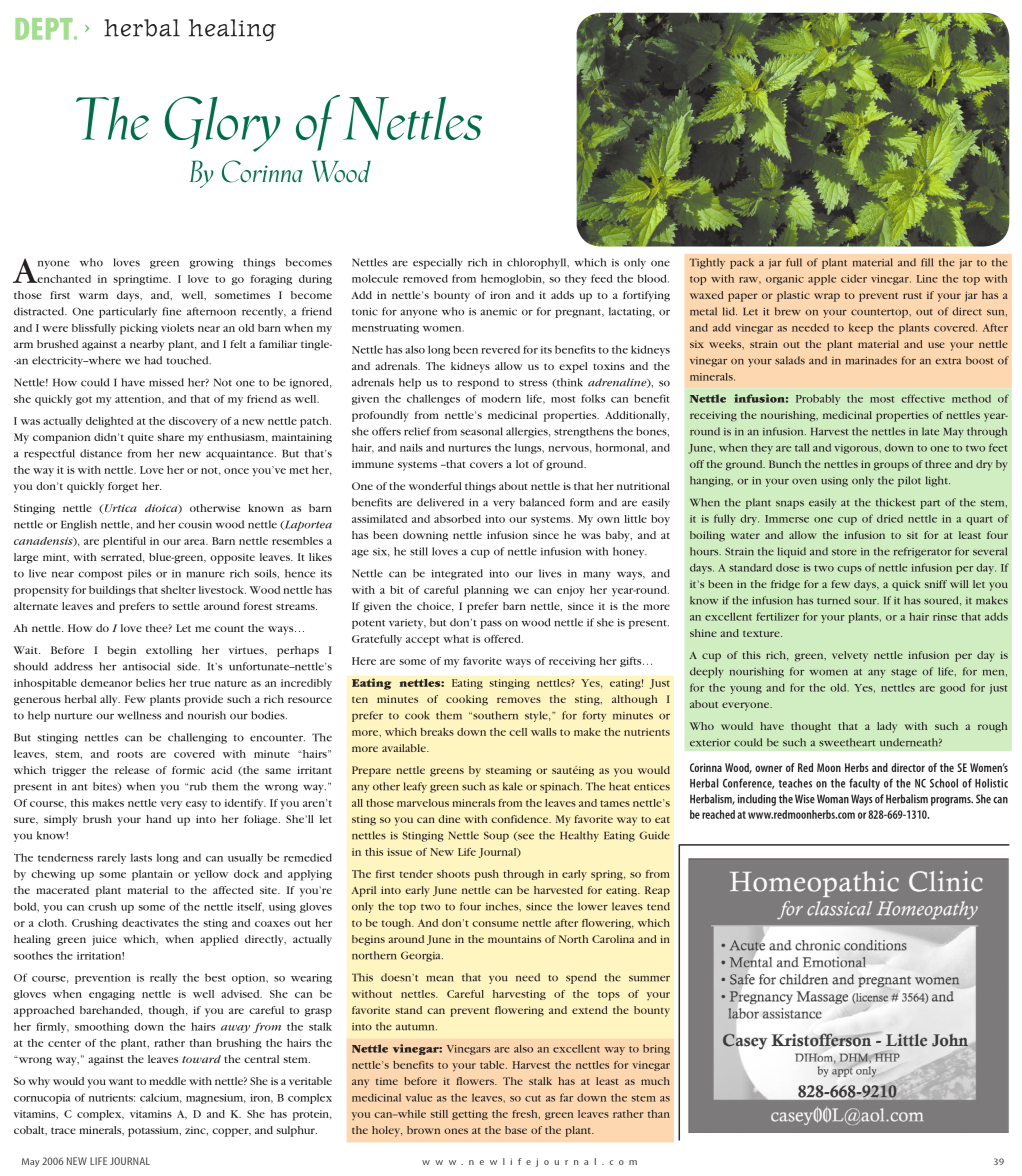  What do you see at coordinates (425, 278) in the image?
I see `removed` at bounding box center [425, 278].
